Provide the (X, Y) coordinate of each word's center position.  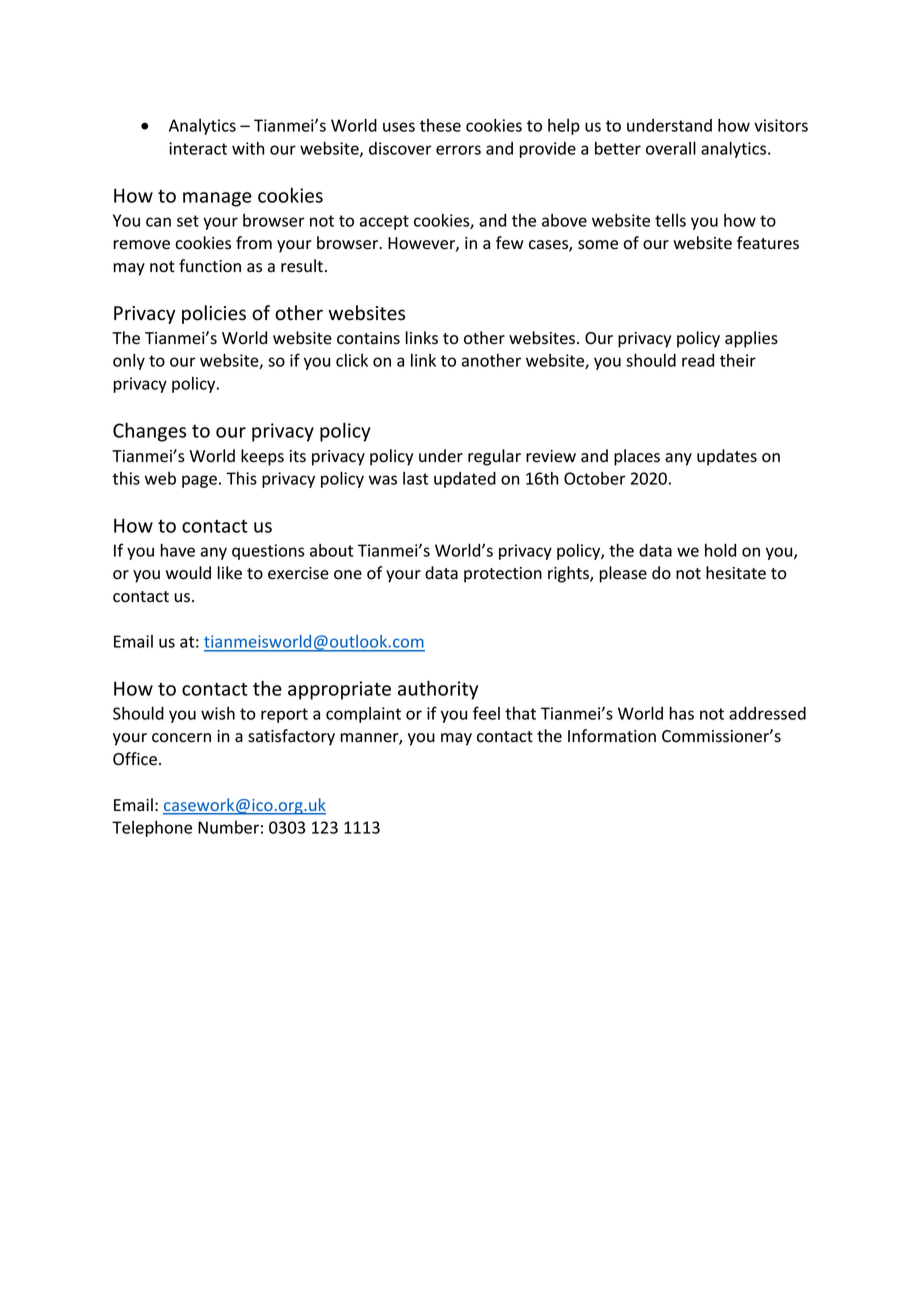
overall (671, 148)
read (698, 360)
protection (503, 575)
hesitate (736, 573)
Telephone (152, 828)
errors (458, 150)
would (188, 573)
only (129, 361)
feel (486, 713)
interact (198, 148)
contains (368, 338)
